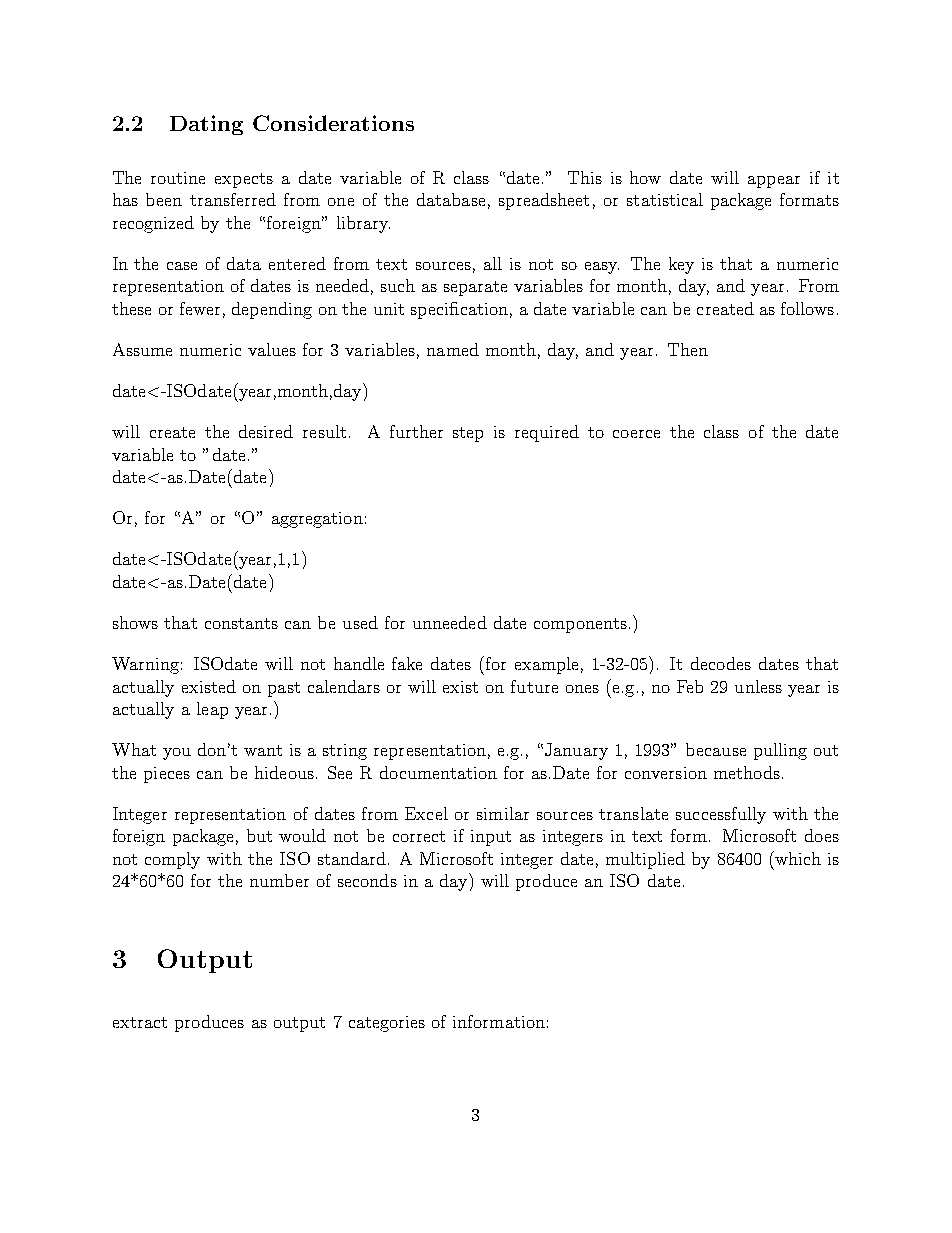  What do you see at coordinates (544, 201) in the screenshot?
I see `spreadsheet` at bounding box center [544, 201].
